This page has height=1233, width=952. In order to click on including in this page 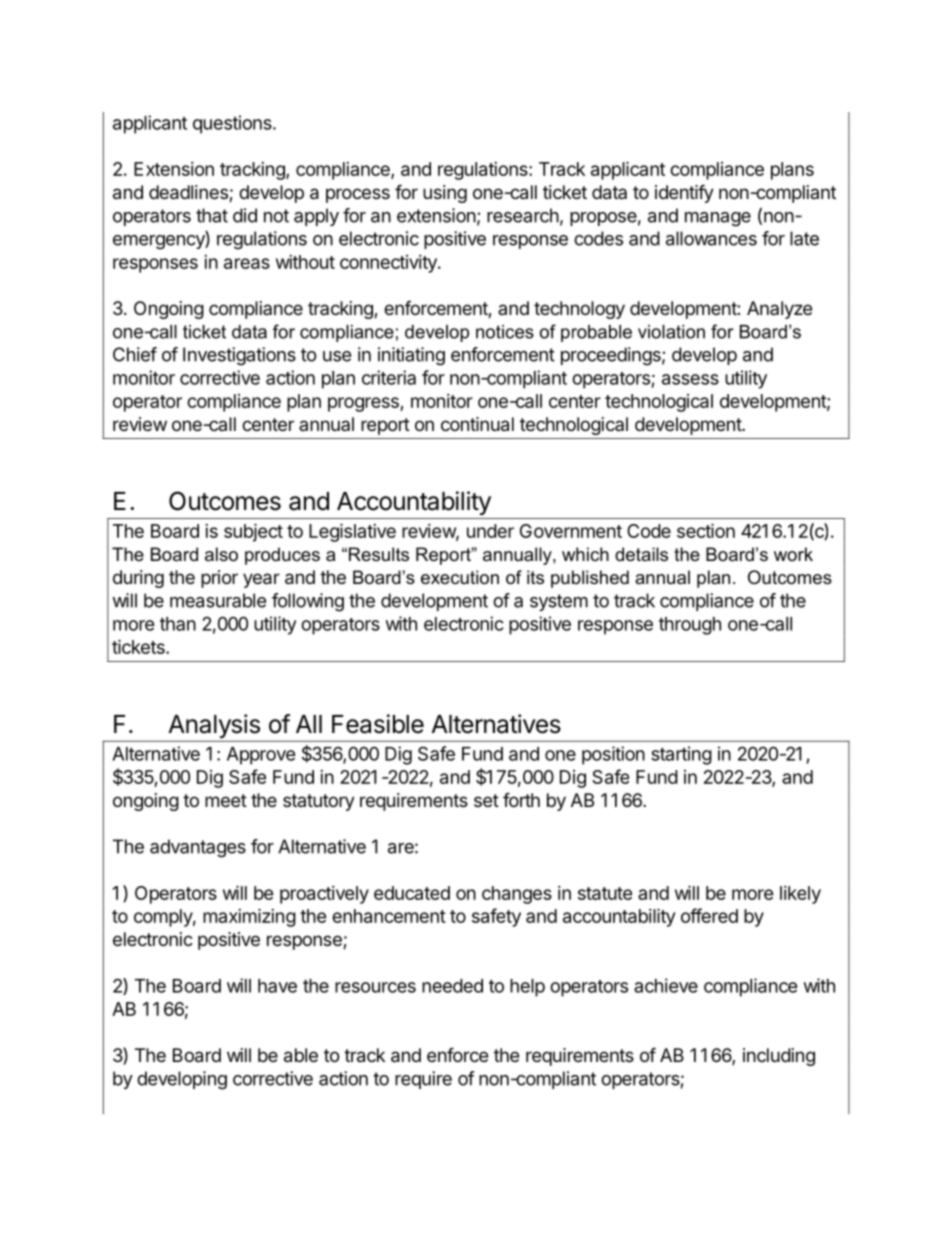, I will do `click(779, 1057)`.
